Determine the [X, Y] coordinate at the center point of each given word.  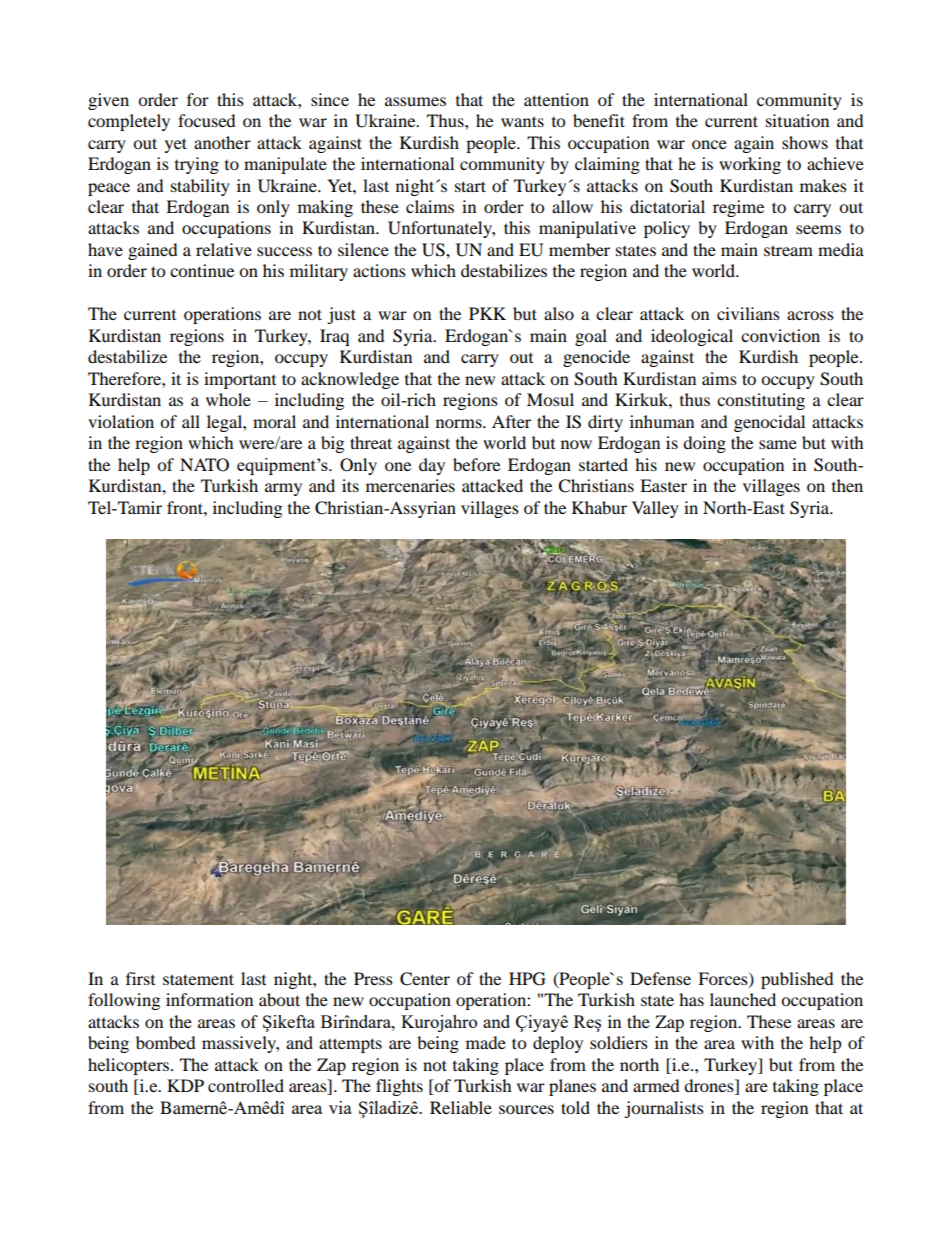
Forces [724, 979]
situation [797, 120]
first [140, 978]
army [283, 489]
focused [207, 120]
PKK [487, 313]
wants [522, 121]
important [240, 380]
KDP [185, 1085]
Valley [655, 509]
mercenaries [410, 485]
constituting [761, 401]
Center [425, 979]
